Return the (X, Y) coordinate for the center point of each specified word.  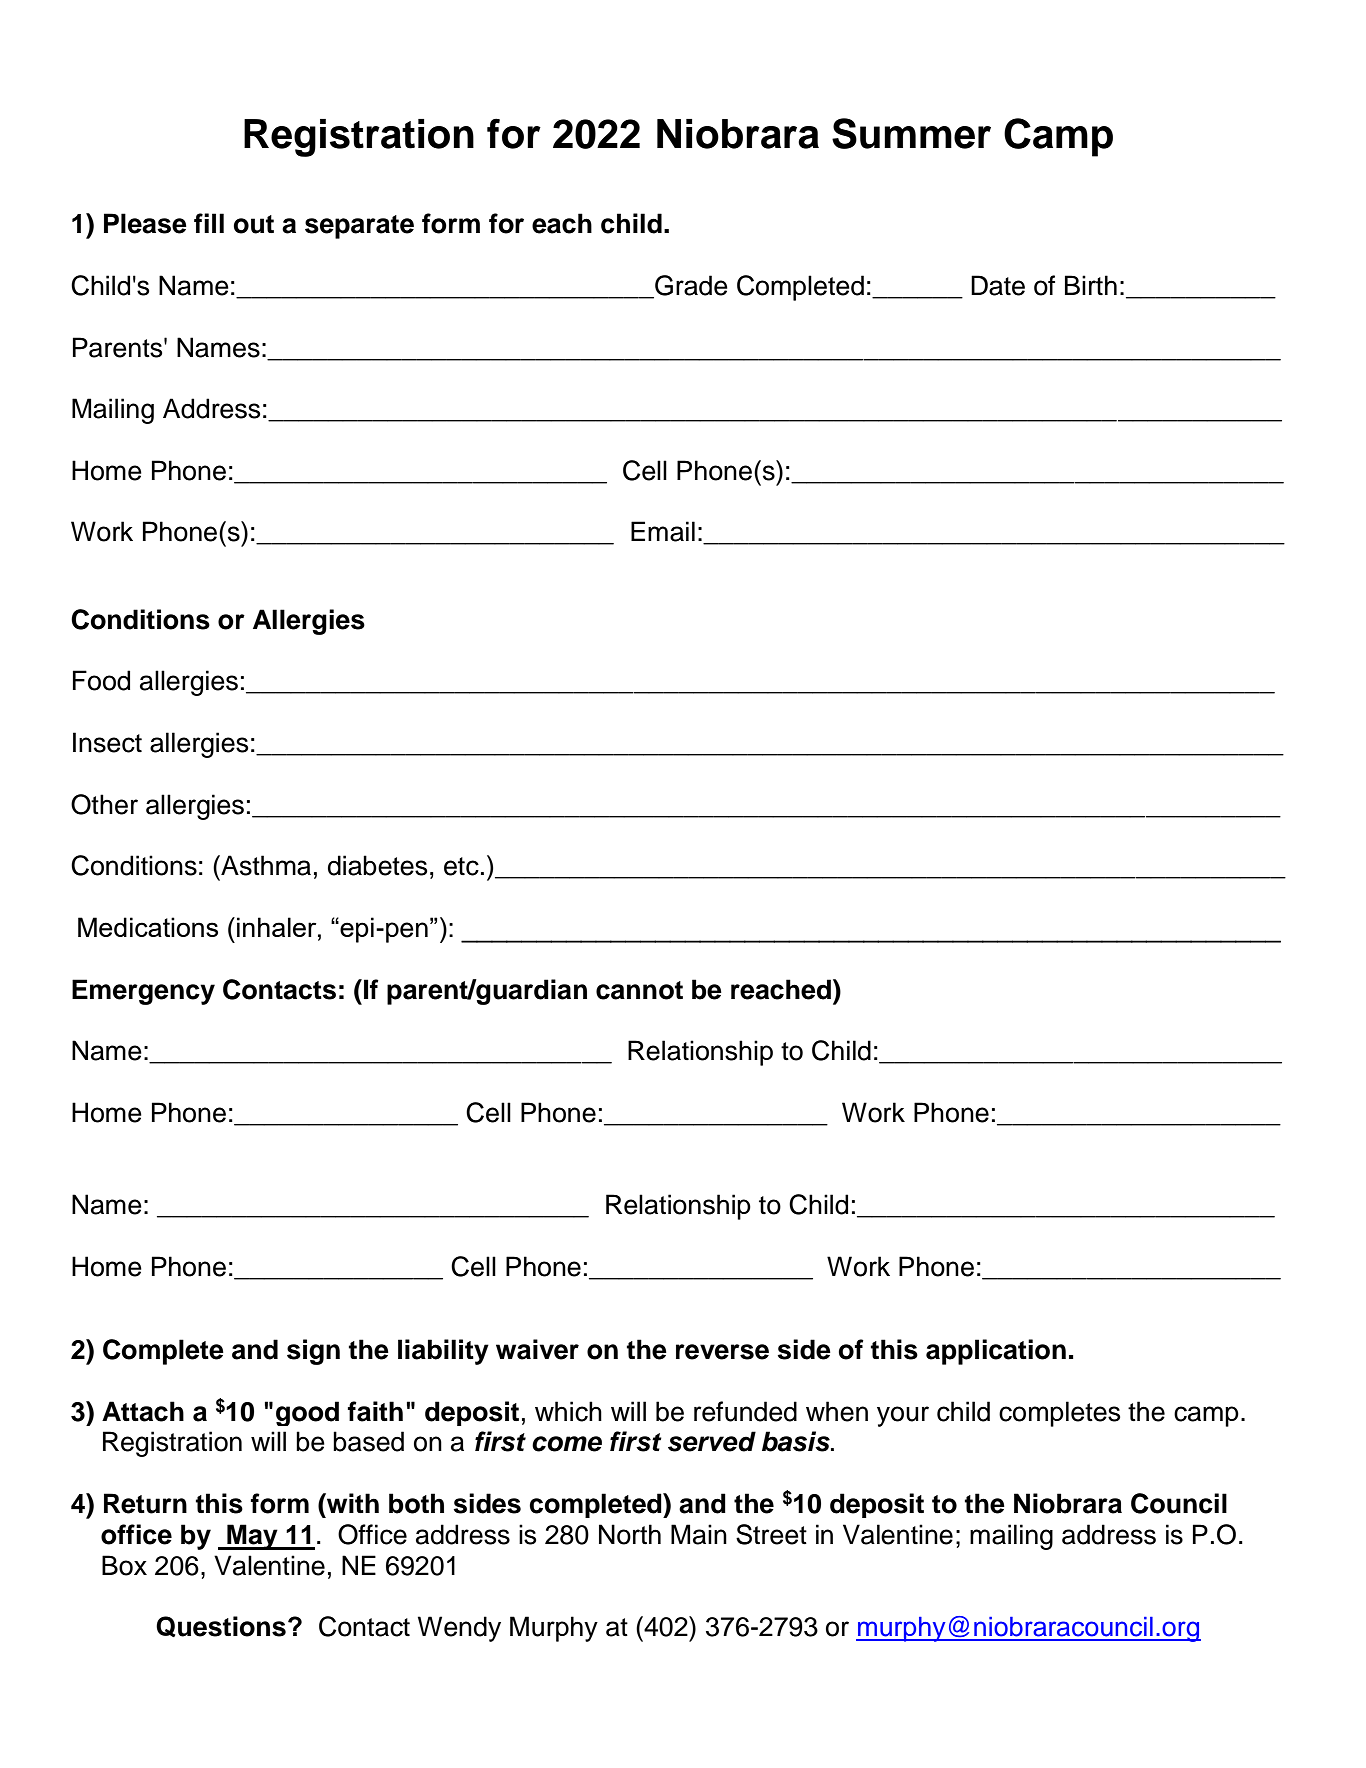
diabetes (377, 865)
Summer (911, 133)
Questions (221, 1626)
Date (998, 285)
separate (359, 227)
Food (101, 680)
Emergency (143, 992)
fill (209, 223)
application (996, 1352)
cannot (639, 990)
